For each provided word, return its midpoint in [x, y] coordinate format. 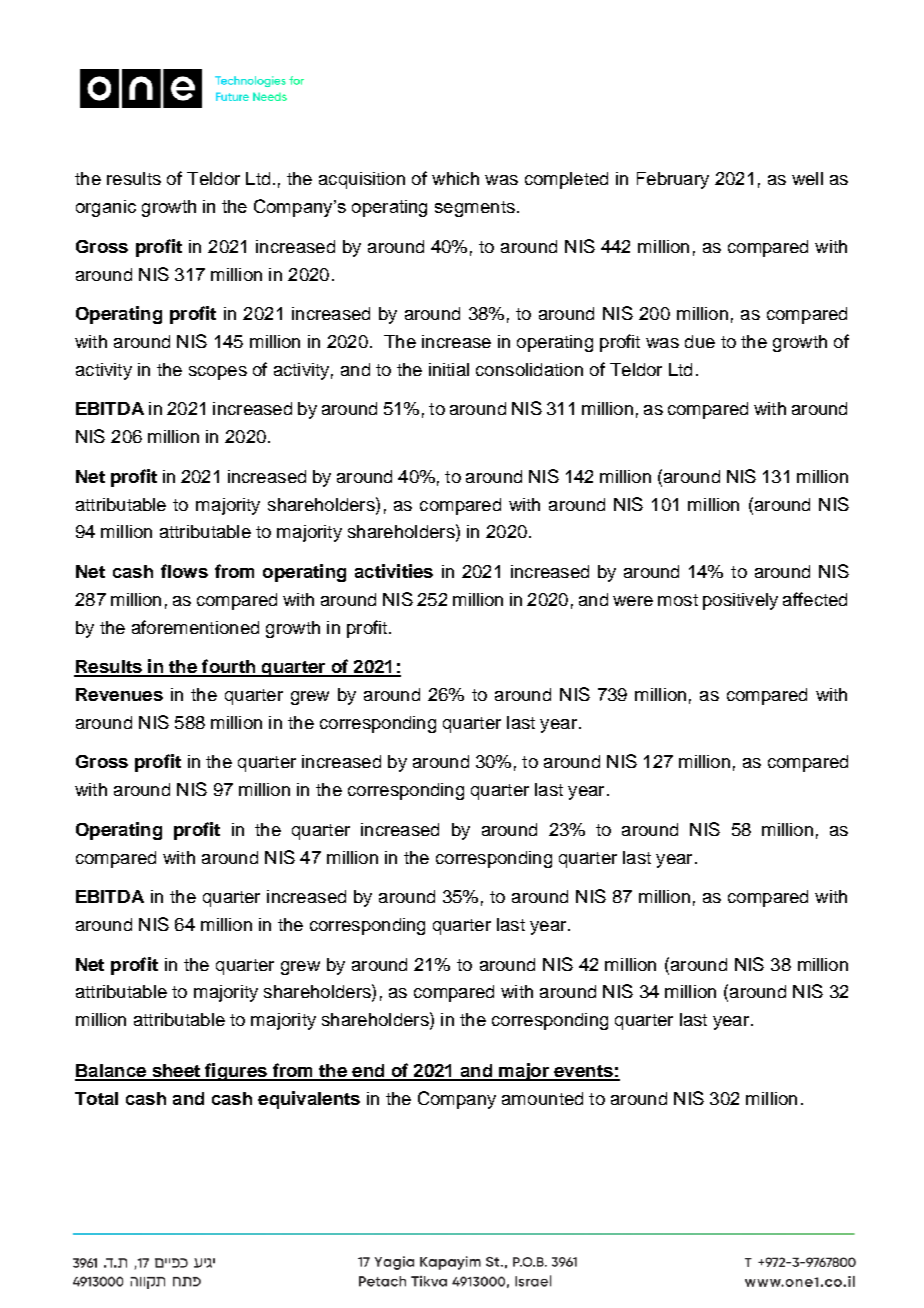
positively [740, 601]
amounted [542, 1098]
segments [475, 209]
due [700, 341]
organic [106, 208]
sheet [176, 1072]
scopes [218, 373]
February [673, 180]
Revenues [119, 694]
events [583, 1072]
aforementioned [195, 627]
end [368, 1072]
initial [449, 369]
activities [394, 571]
